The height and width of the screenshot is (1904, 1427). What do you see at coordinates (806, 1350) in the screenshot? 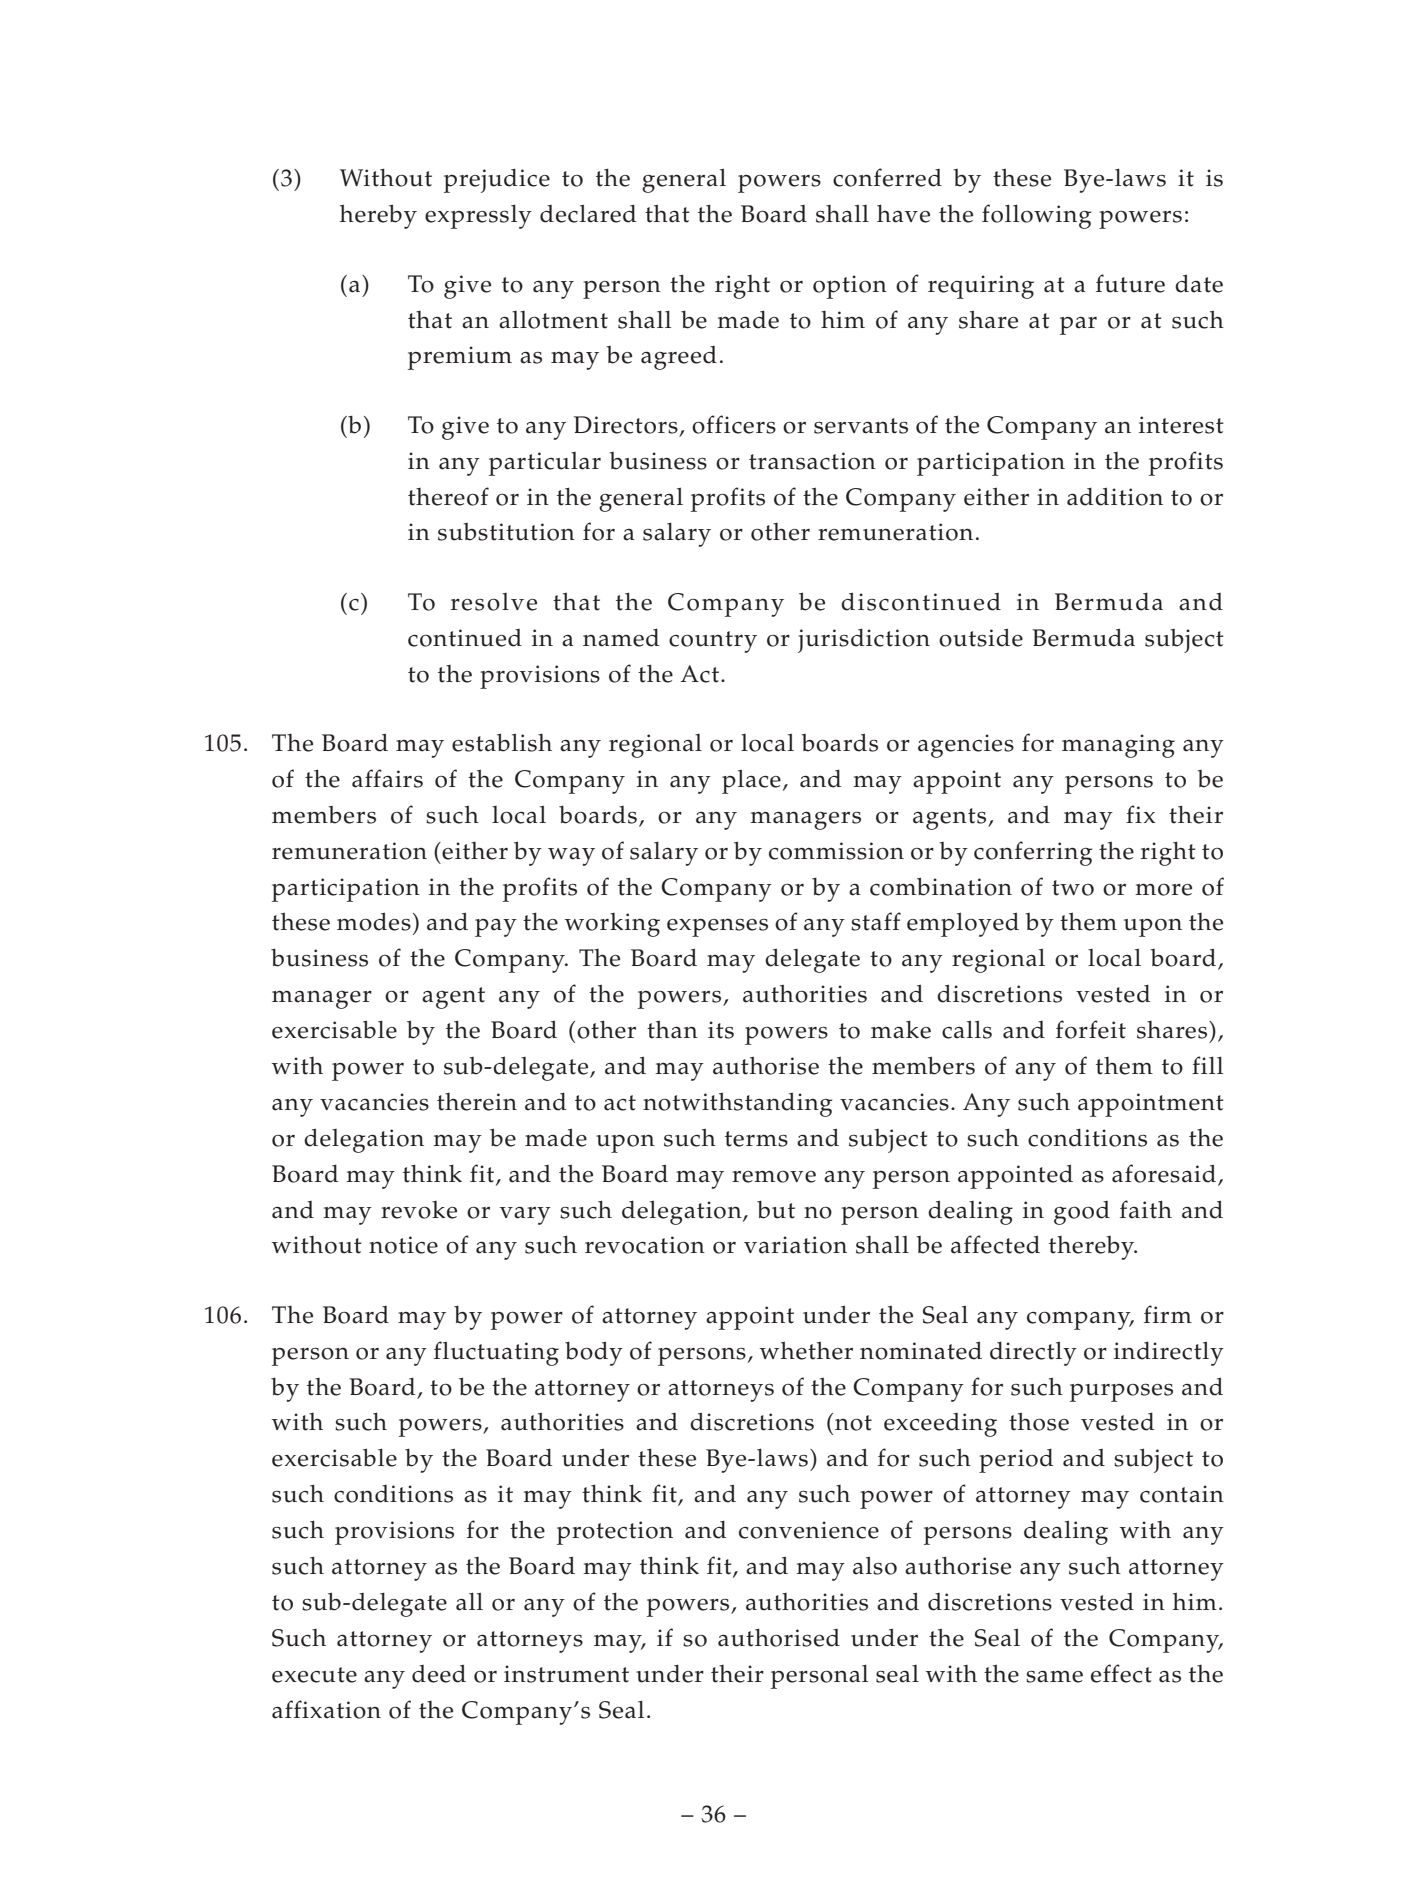
I see `whether` at bounding box center [806, 1350].
